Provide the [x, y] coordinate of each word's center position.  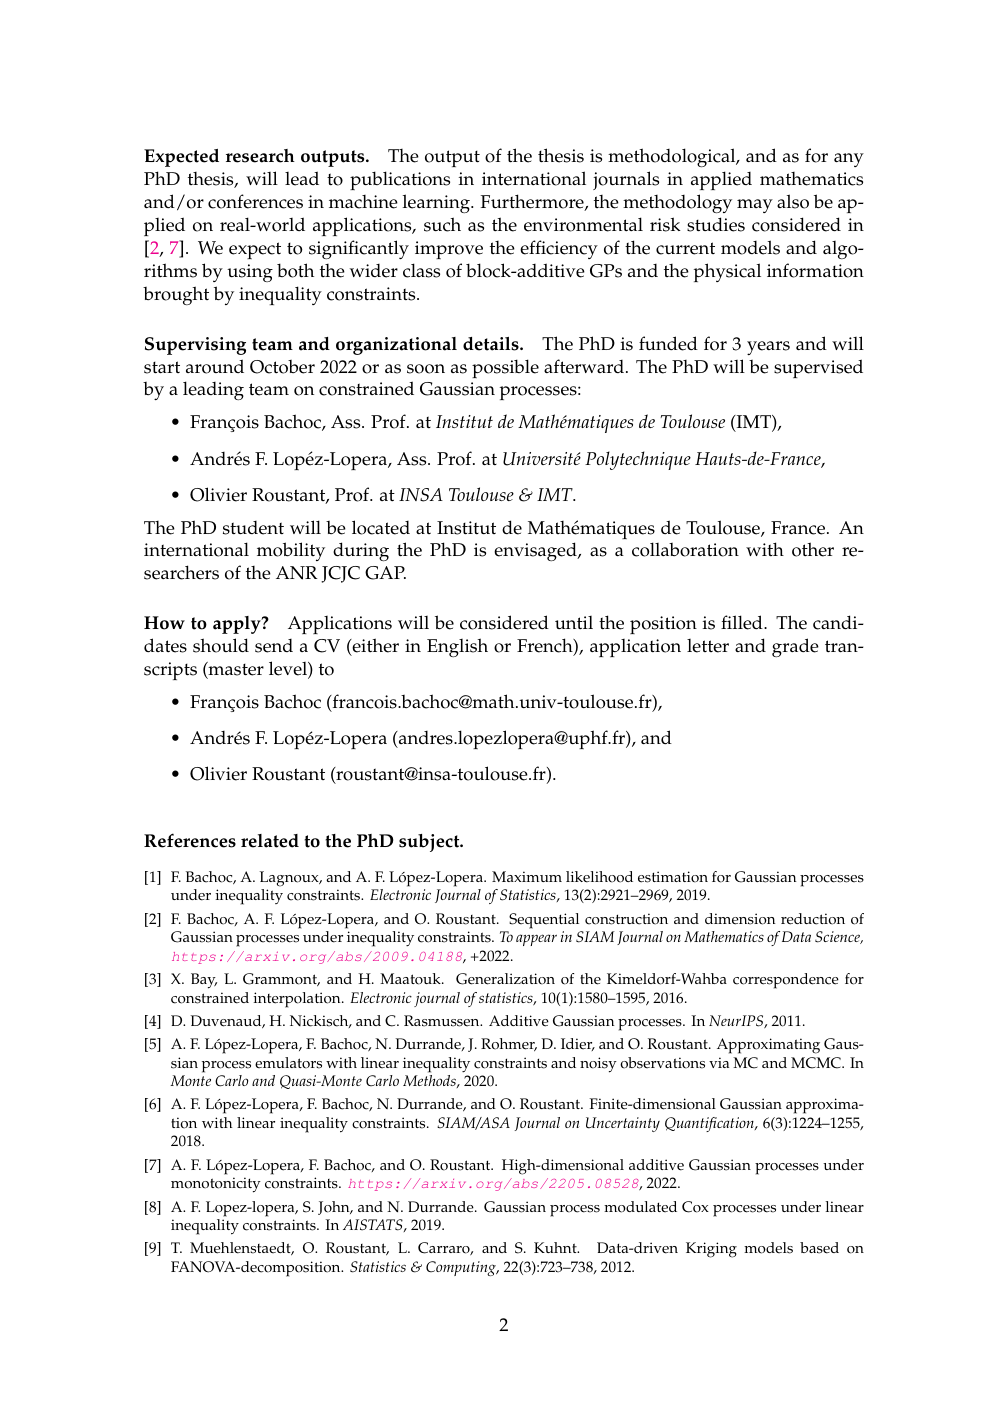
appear [536, 940]
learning [437, 203]
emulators [288, 1063]
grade [795, 647]
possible [505, 368]
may [755, 206]
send [274, 646]
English [457, 647]
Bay [204, 981]
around [215, 366]
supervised [818, 368]
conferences [255, 201]
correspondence [786, 981]
